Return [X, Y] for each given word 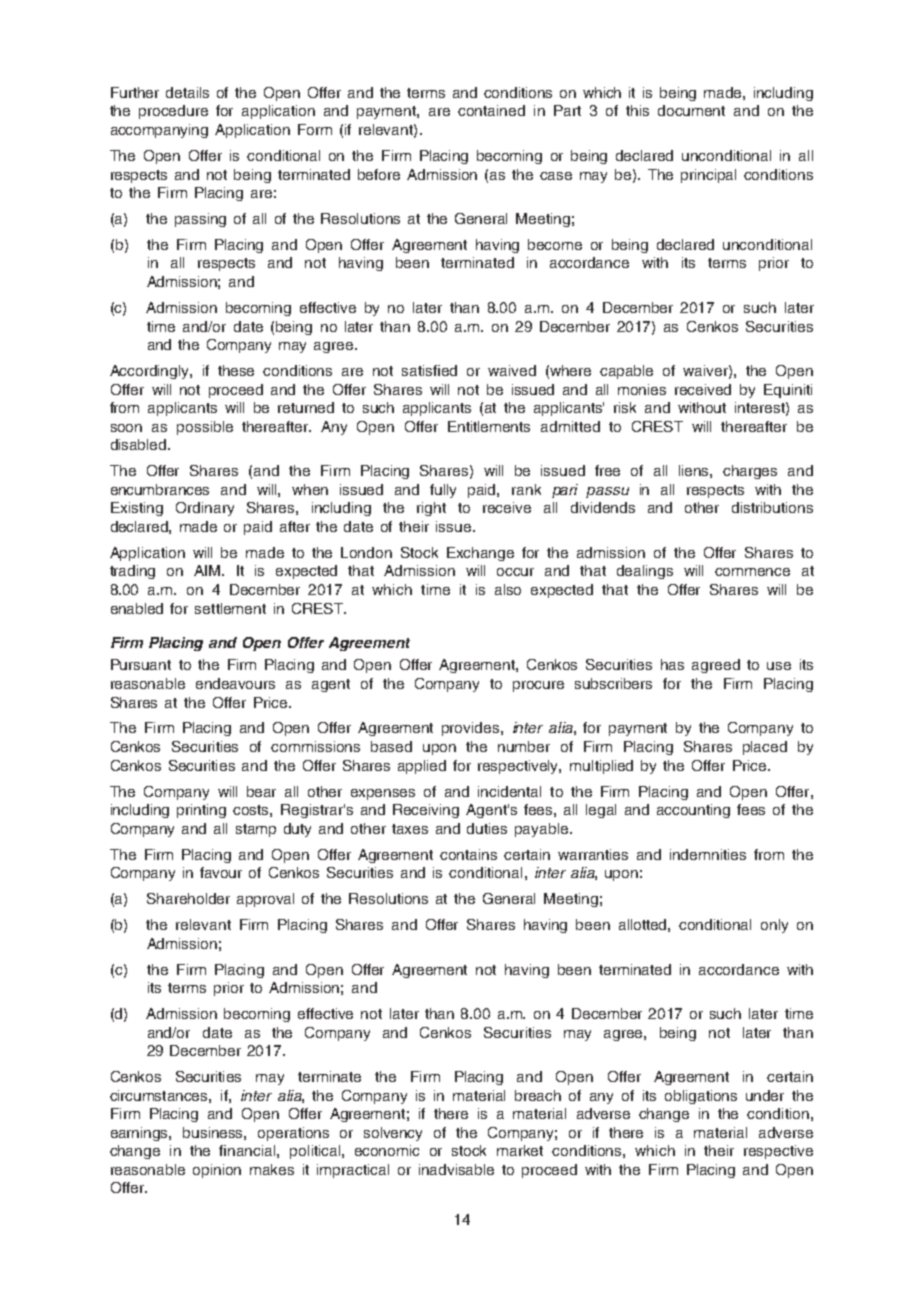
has [672, 664]
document [691, 110]
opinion [217, 1171]
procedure [173, 112]
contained [491, 110]
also [508, 589]
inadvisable [456, 1169]
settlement [230, 608]
